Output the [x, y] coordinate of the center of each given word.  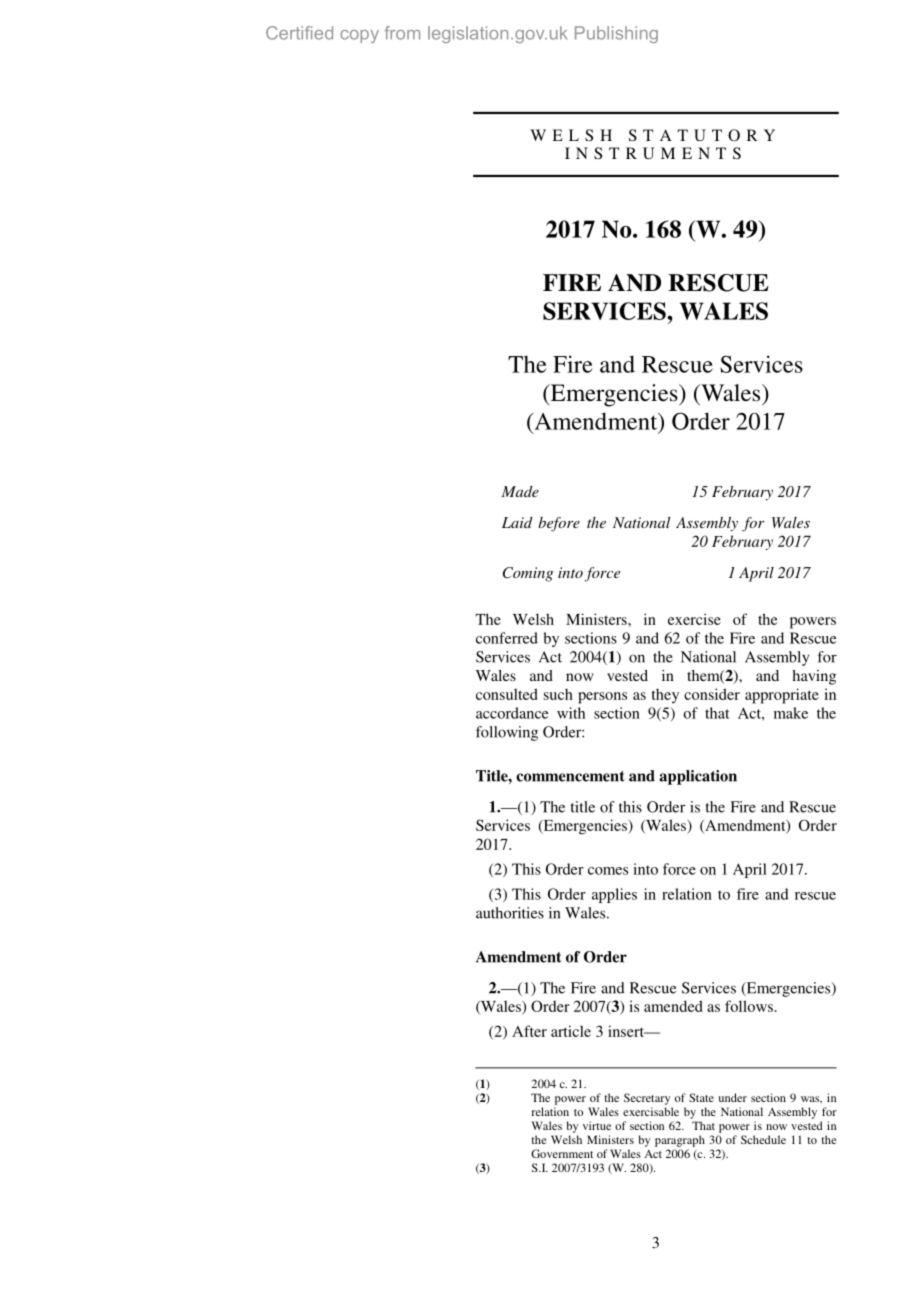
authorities [510, 913]
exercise [694, 619]
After [529, 1031]
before [559, 524]
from [402, 33]
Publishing [616, 34]
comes [608, 871]
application [698, 777]
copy [359, 36]
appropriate [782, 696]
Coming [528, 574]
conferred [507, 638]
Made [520, 491]
